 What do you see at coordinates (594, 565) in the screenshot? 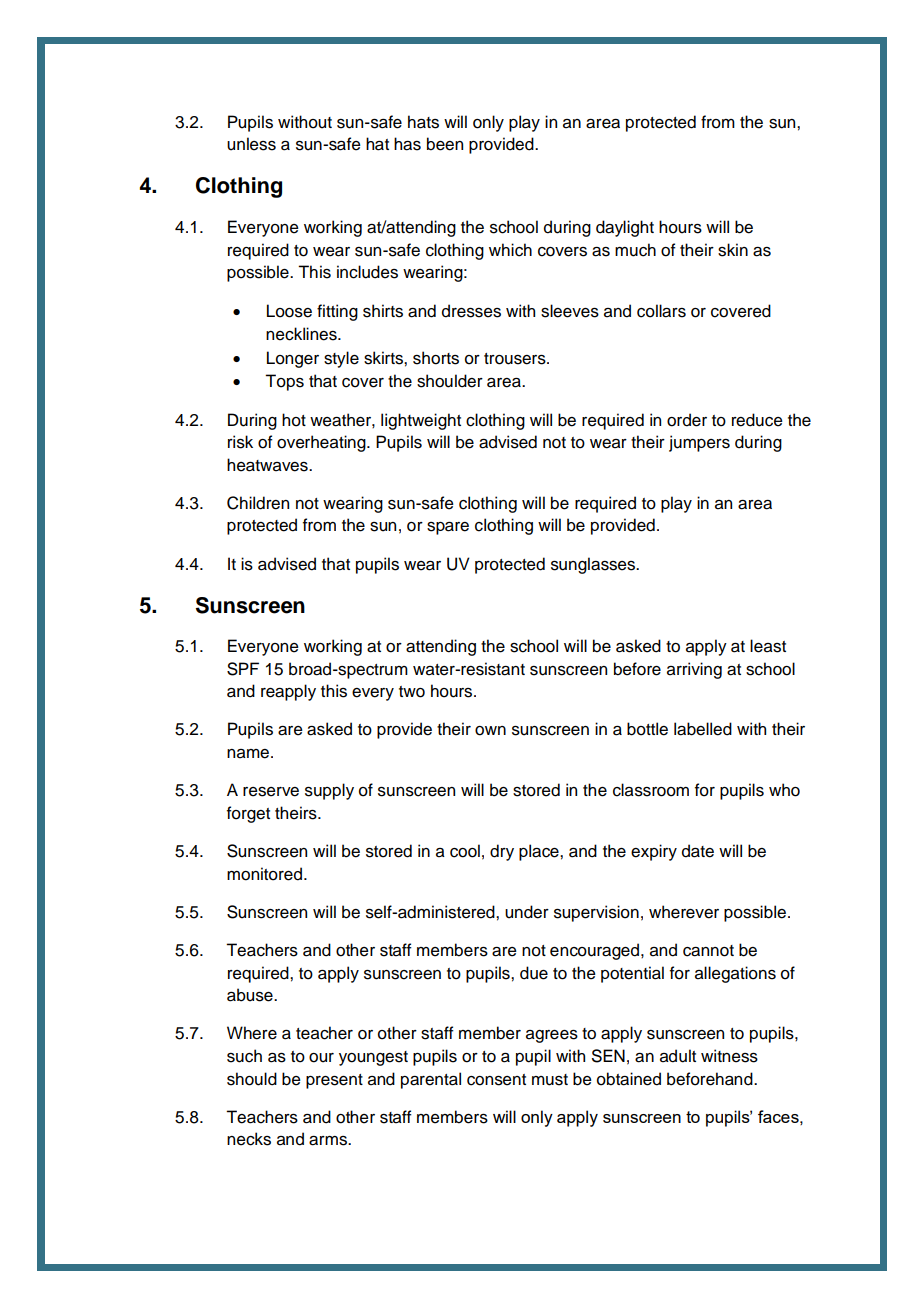
I see `sunglasses` at bounding box center [594, 565].
